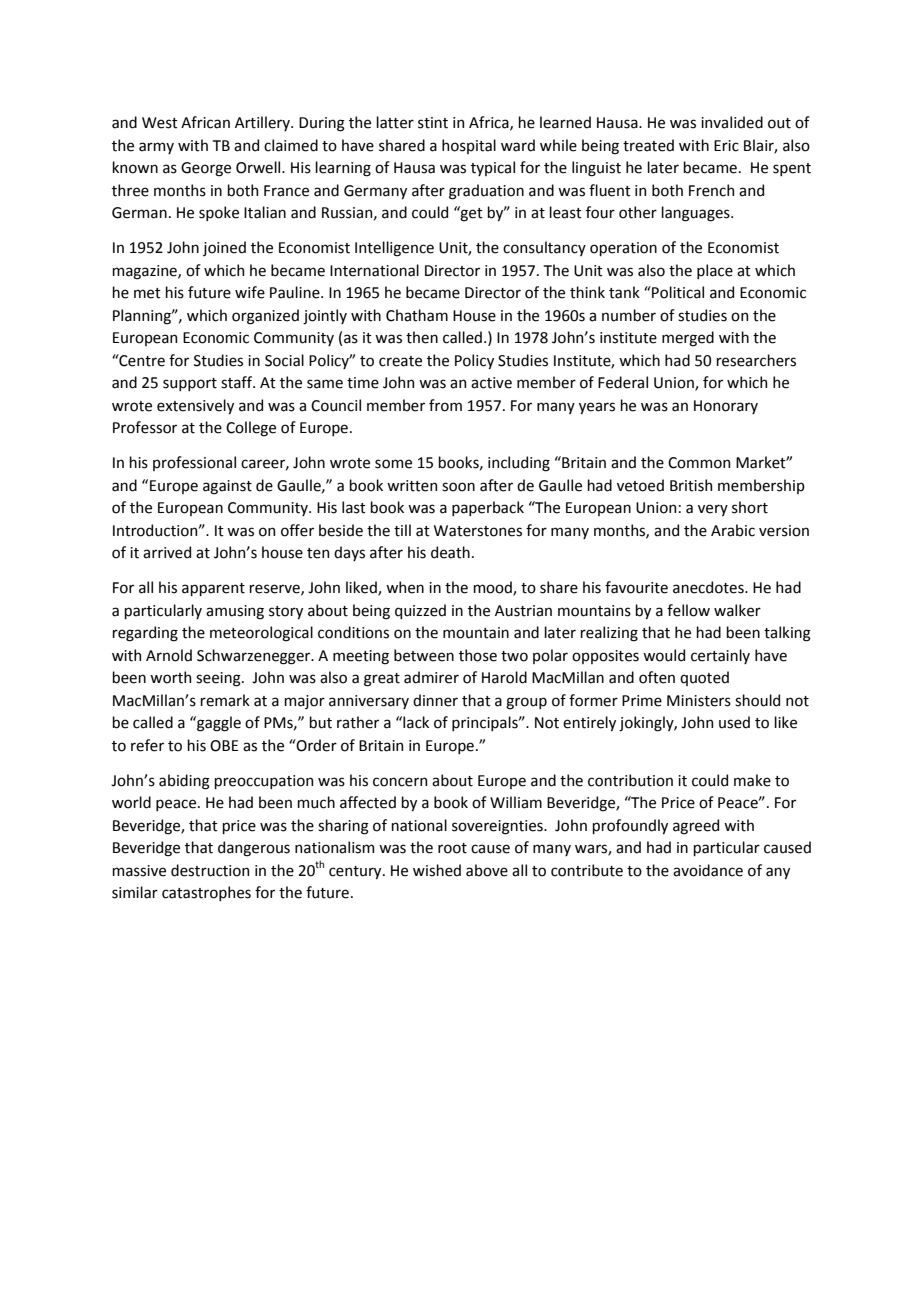  What do you see at coordinates (688, 610) in the screenshot?
I see `fellow` at bounding box center [688, 610].
